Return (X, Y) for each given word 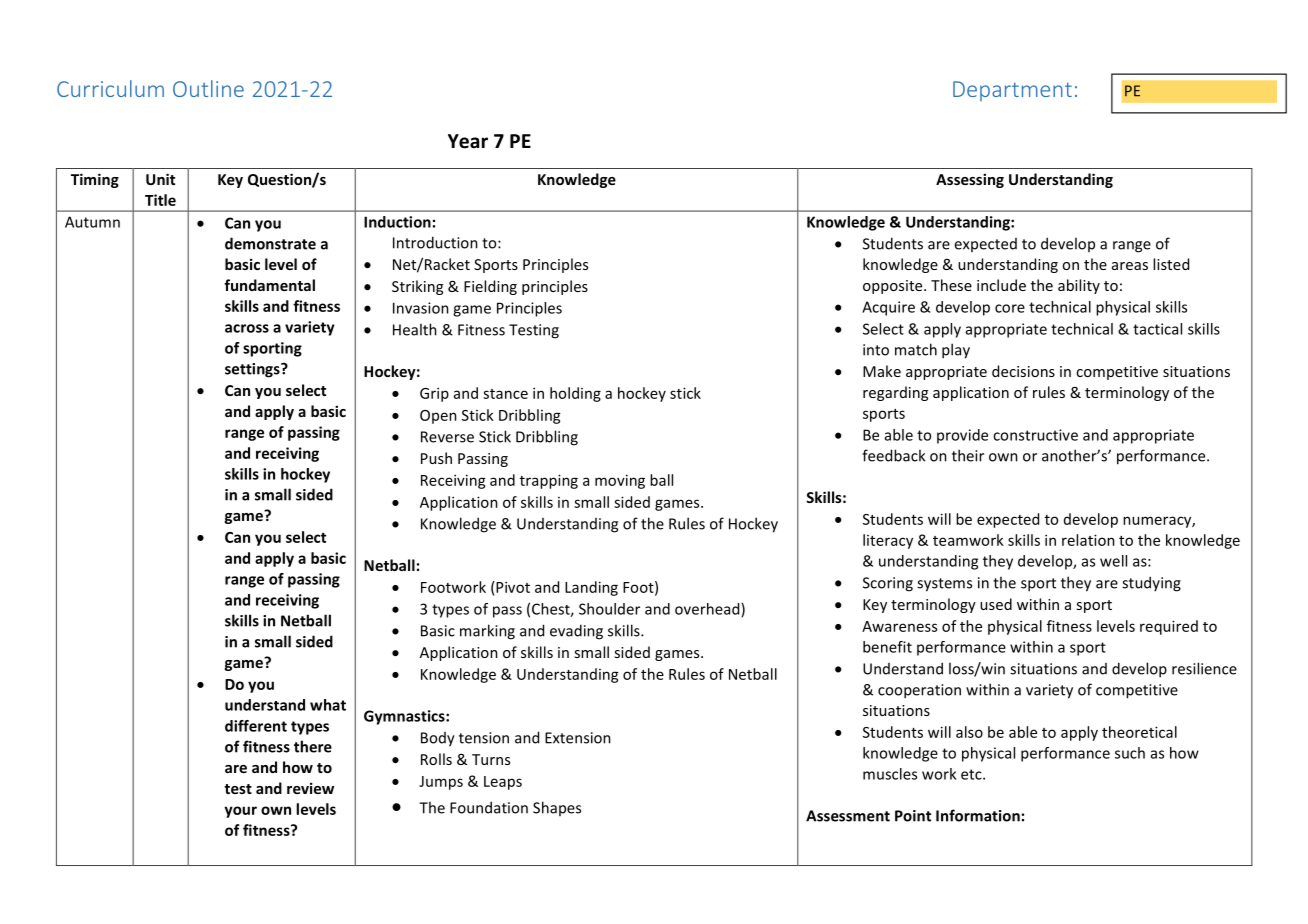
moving (620, 481)
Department (1012, 91)
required (1169, 627)
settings (253, 370)
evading (576, 632)
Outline (208, 88)
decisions (1023, 371)
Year (468, 141)
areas (1130, 266)
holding (575, 394)
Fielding (490, 287)
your (240, 812)
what (328, 705)
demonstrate (270, 243)
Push (436, 458)
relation (1088, 540)
